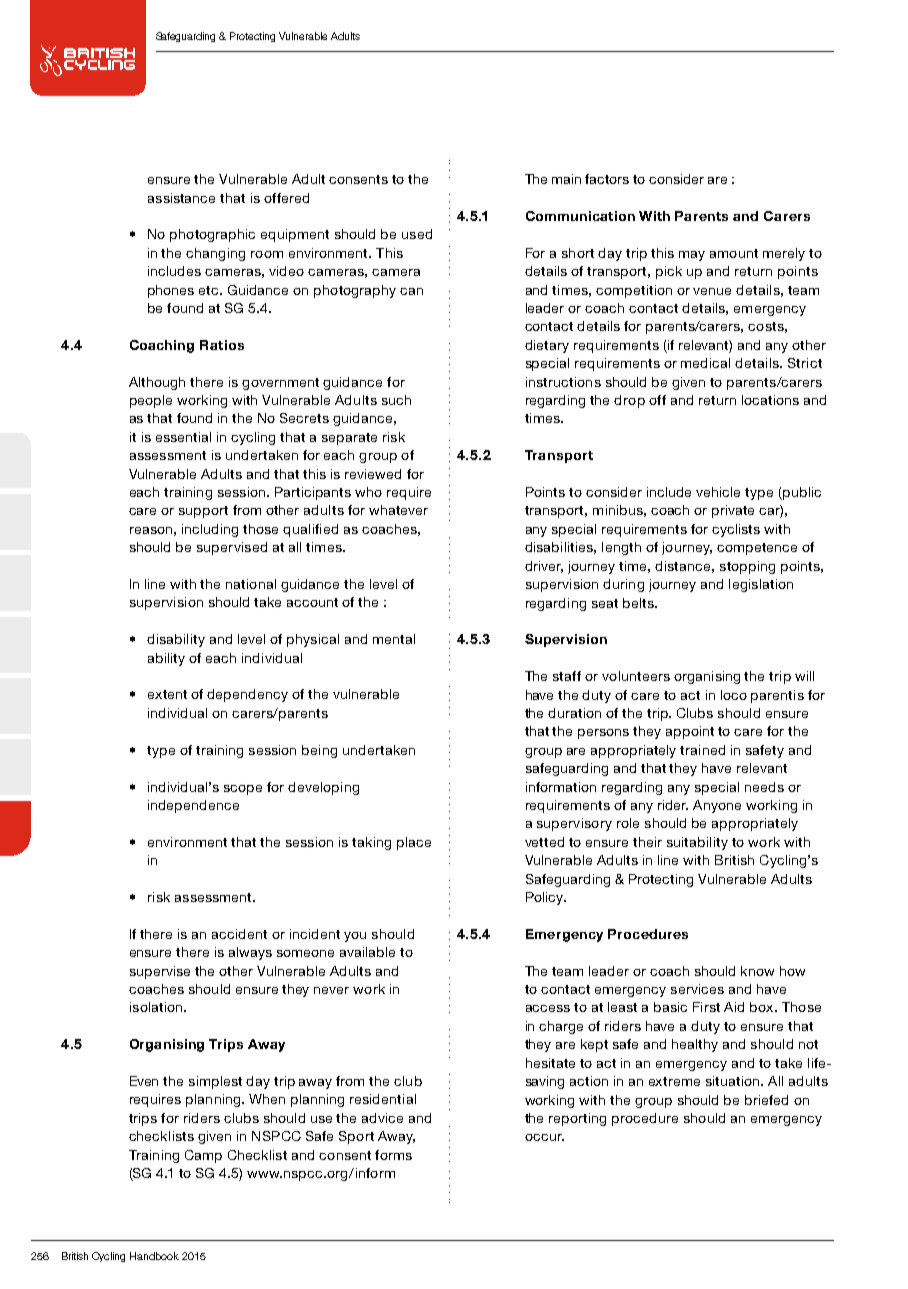 The image size is (908, 1289). I want to click on forms, so click(393, 1155).
